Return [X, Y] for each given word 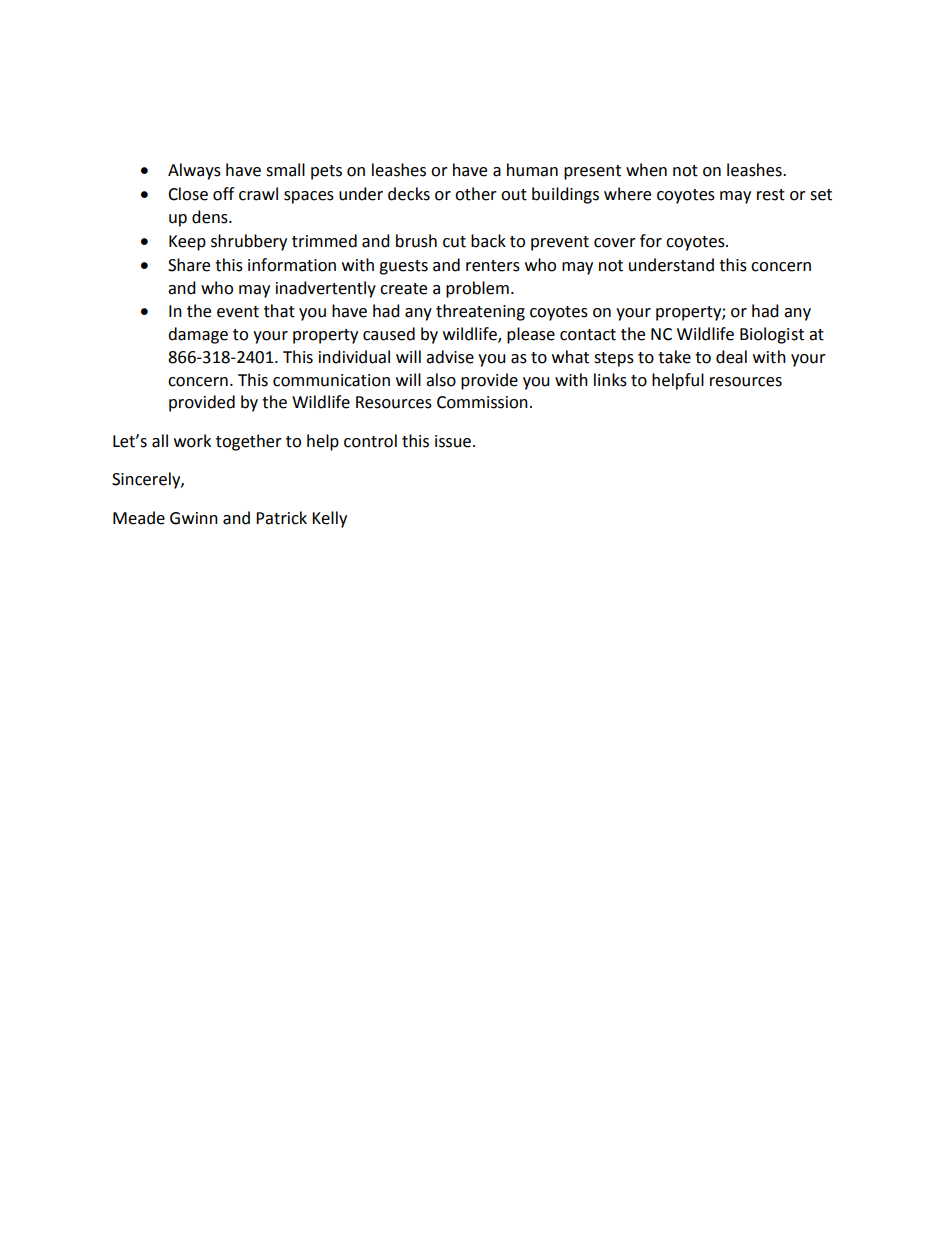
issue [453, 441]
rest [771, 195]
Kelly [329, 519]
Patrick [281, 518]
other [476, 194]
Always [194, 171]
